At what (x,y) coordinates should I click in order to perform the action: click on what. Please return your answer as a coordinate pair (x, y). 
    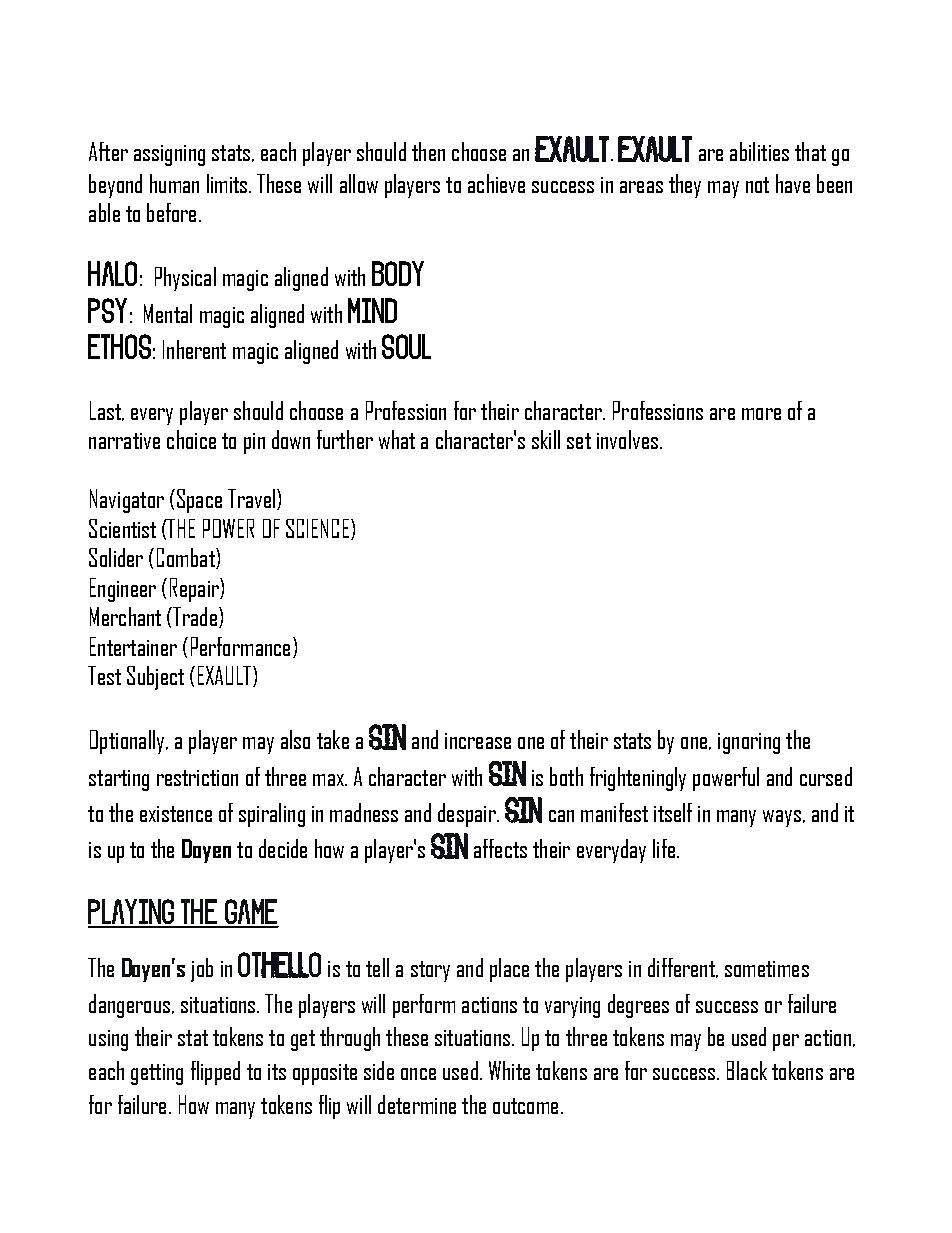
    Looking at the image, I should click on (397, 439).
